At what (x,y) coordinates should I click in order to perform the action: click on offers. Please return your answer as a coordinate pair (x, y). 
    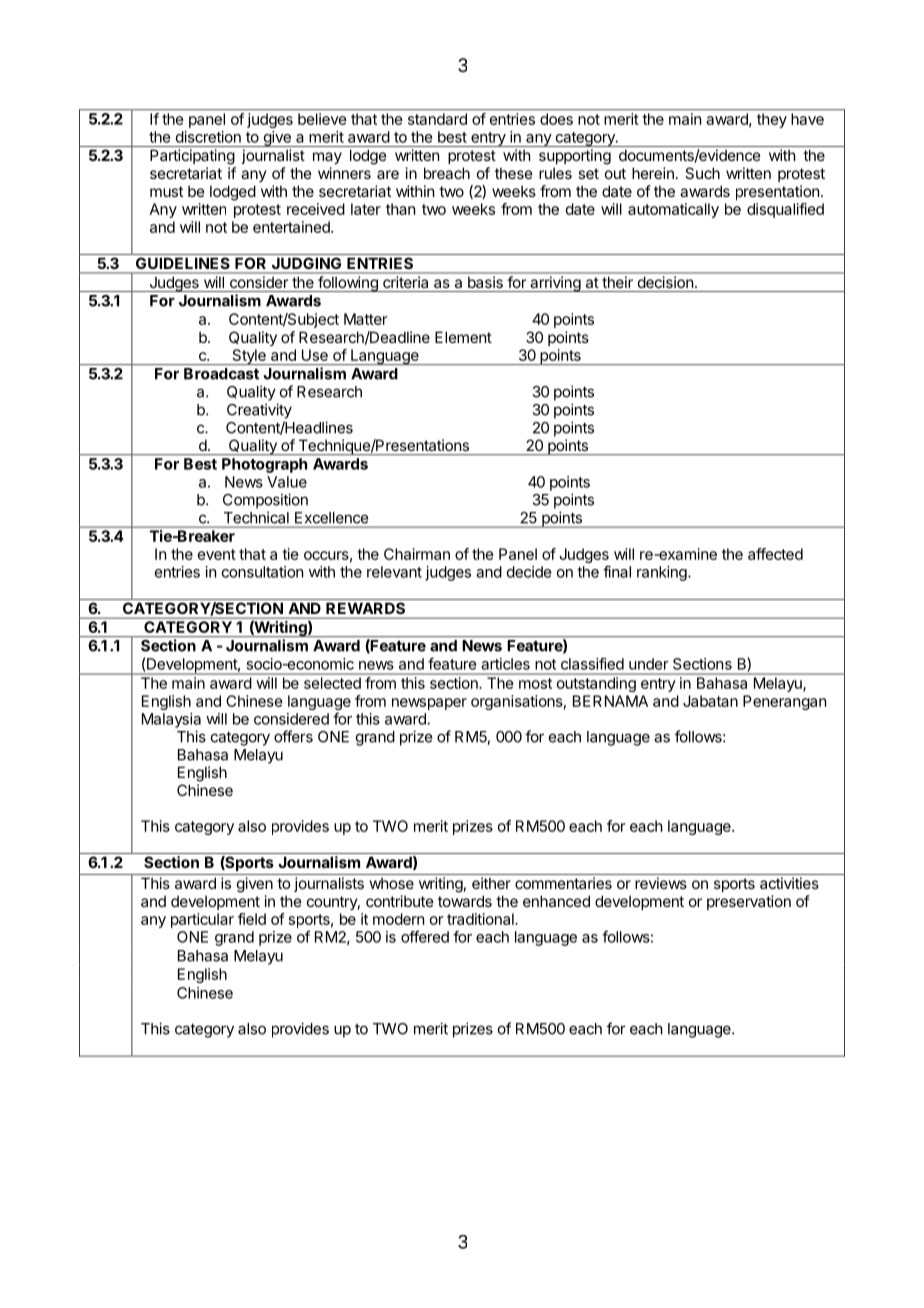
    Looking at the image, I should click on (293, 736).
